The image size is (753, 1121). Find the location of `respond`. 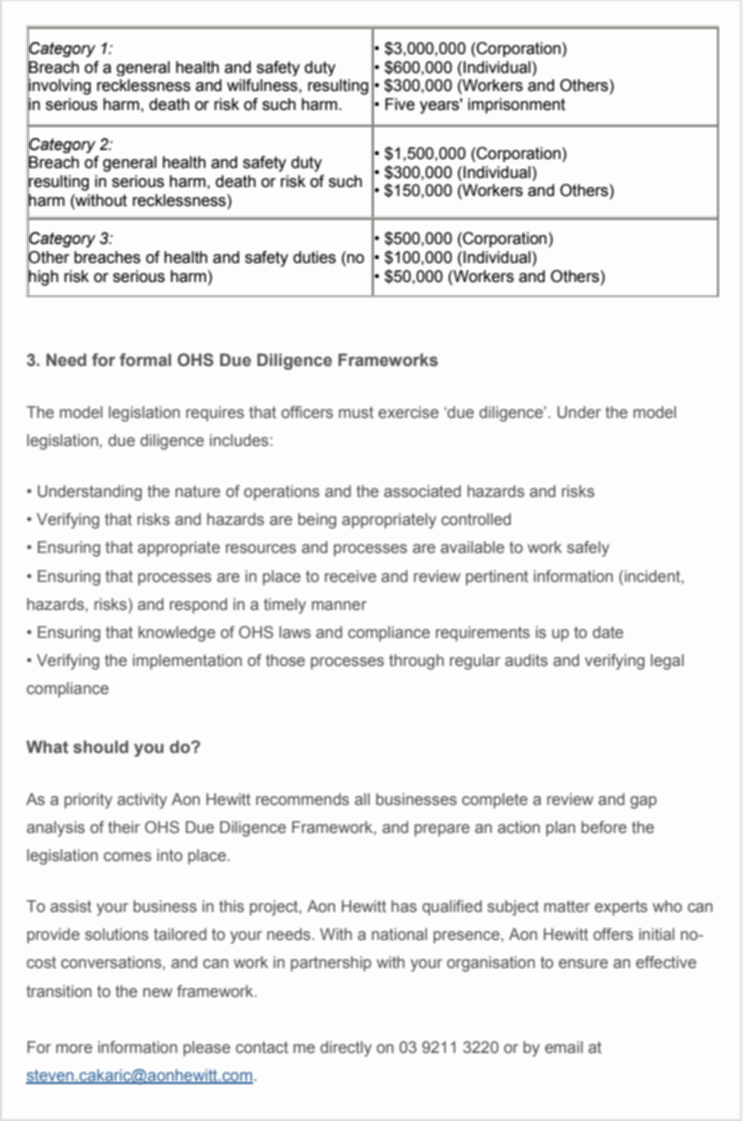

respond is located at coordinates (198, 606).
